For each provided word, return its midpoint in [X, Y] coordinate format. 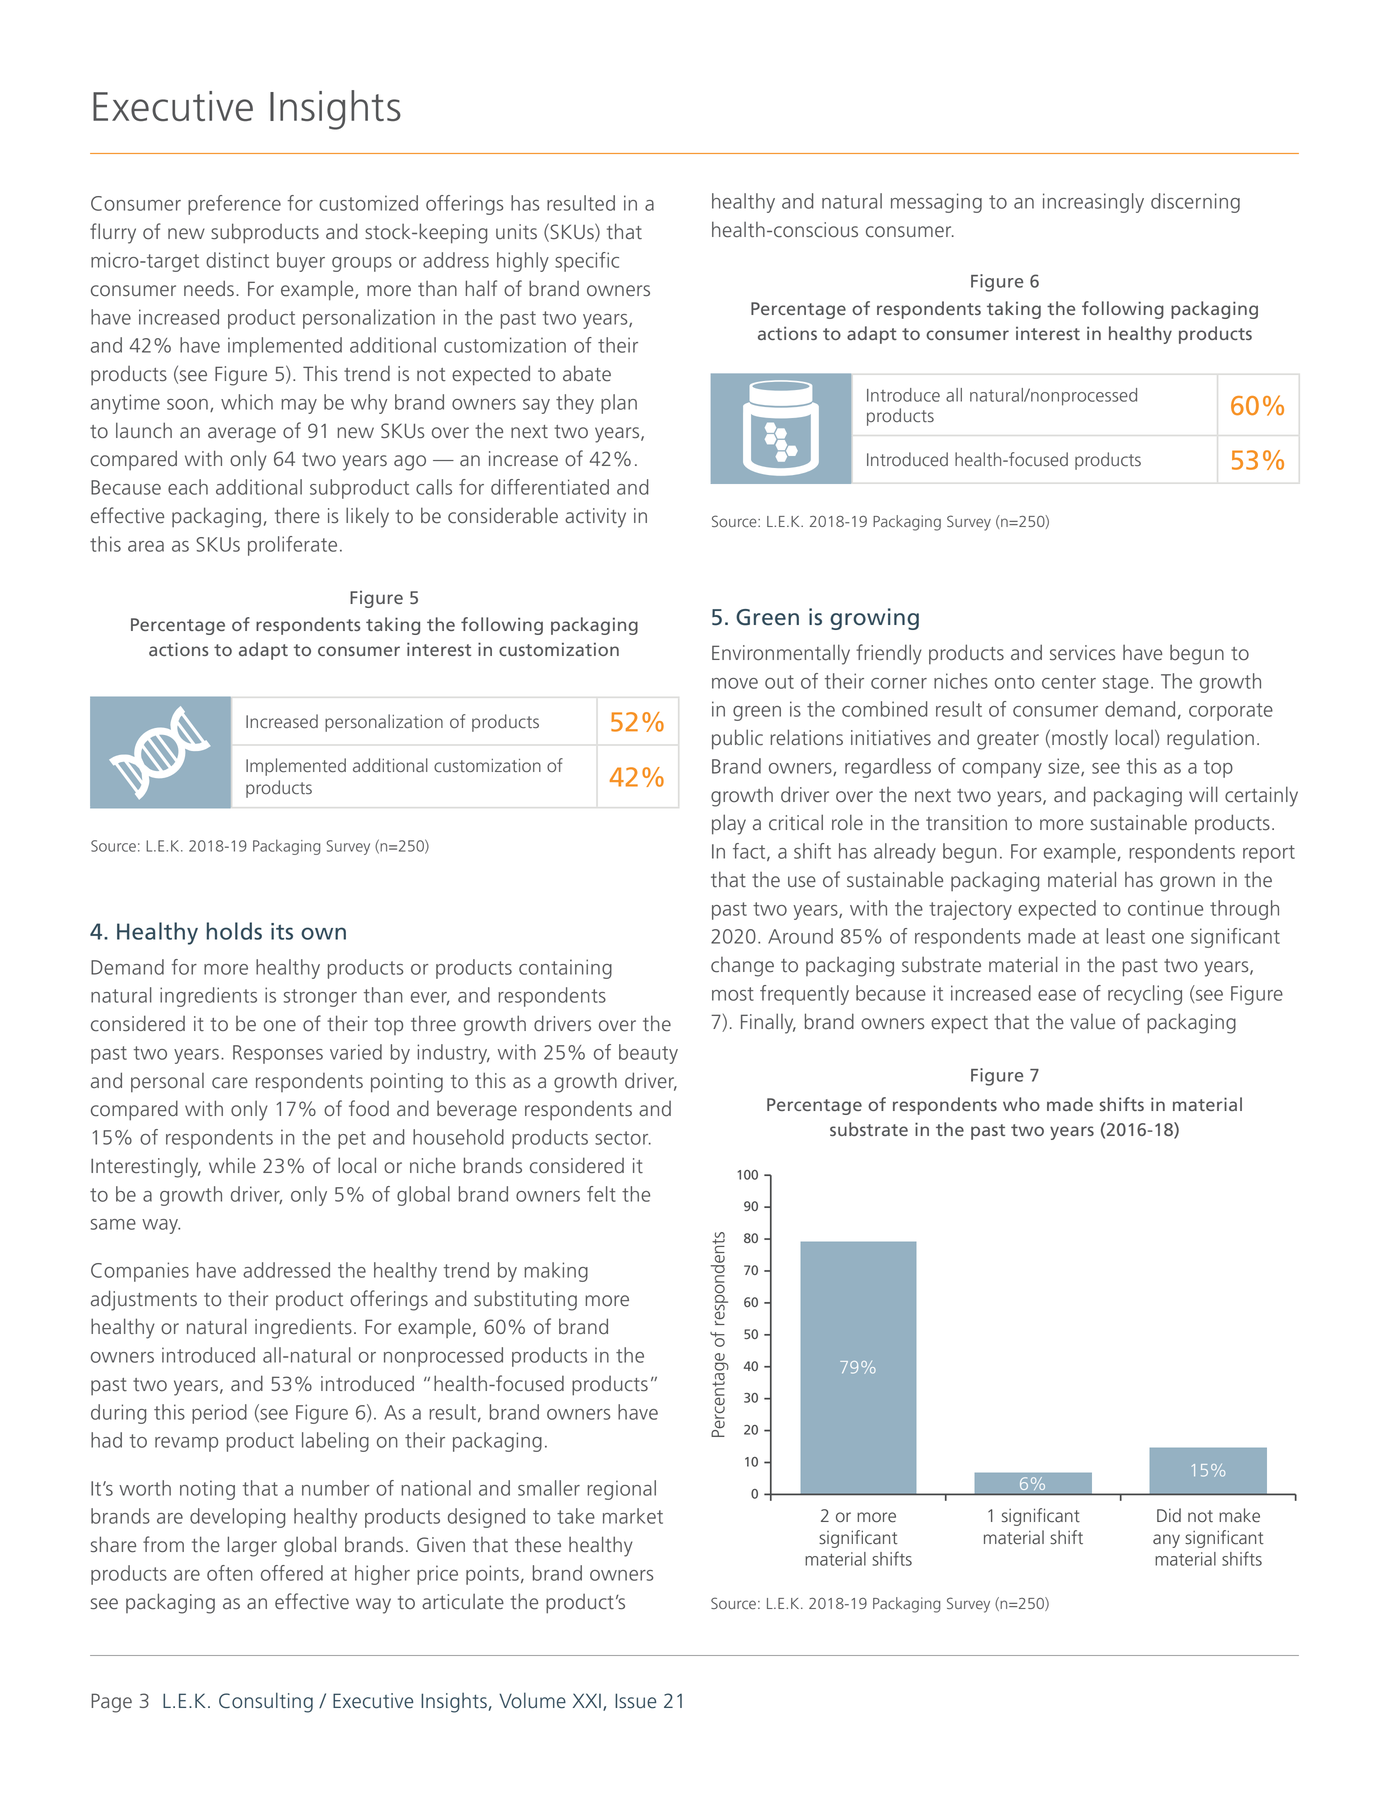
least [1125, 936]
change [742, 967]
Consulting [266, 1702]
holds [234, 931]
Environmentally [781, 654]
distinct [237, 260]
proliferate [292, 546]
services [1082, 653]
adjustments [144, 1300]
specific [587, 262]
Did [1169, 1515]
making [556, 1272]
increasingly [1093, 203]
